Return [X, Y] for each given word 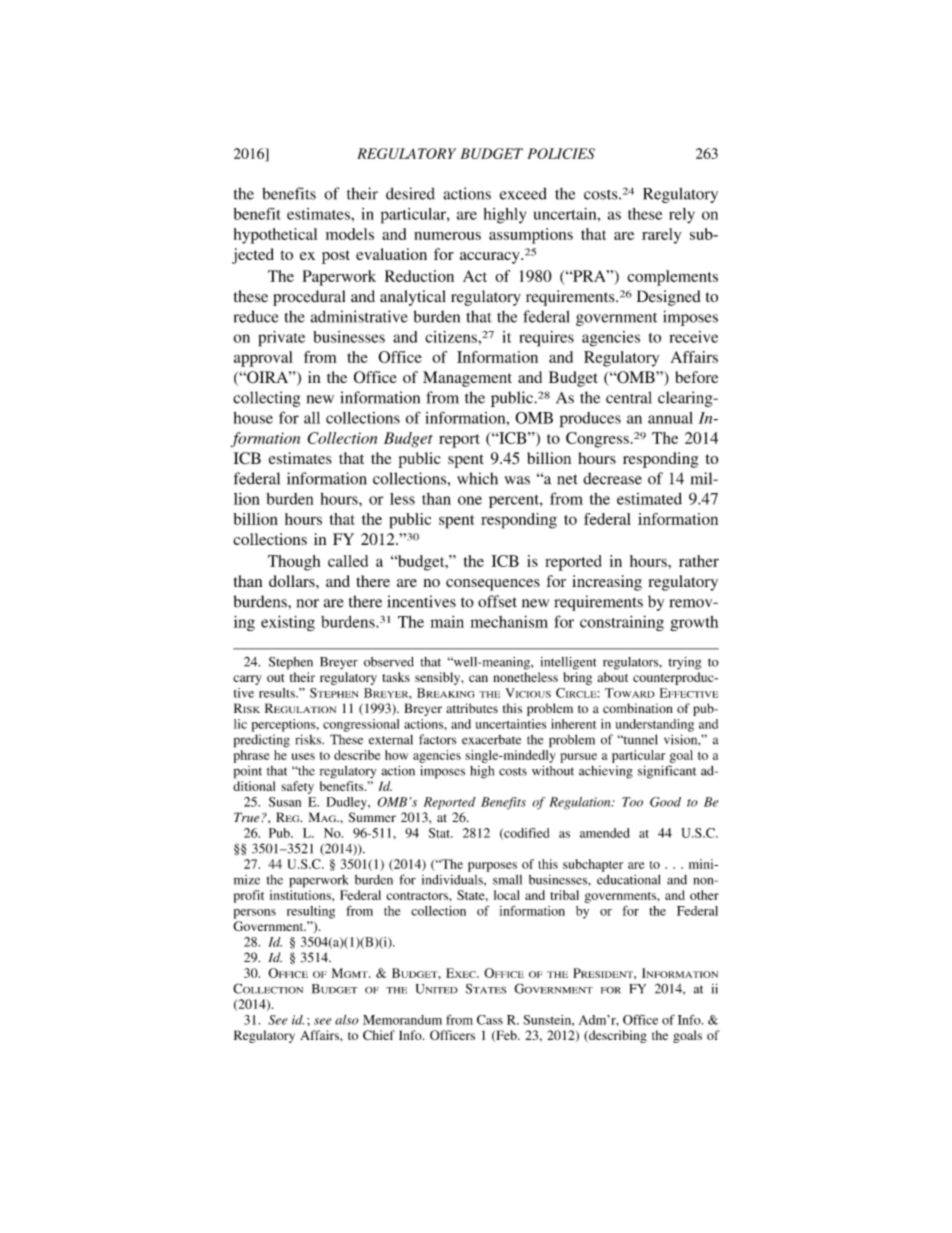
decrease [612, 478]
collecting [266, 399]
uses [303, 756]
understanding [655, 725]
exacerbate [491, 740]
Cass [490, 1020]
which [477, 478]
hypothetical [275, 236]
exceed [523, 193]
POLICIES [561, 153]
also [347, 1020]
